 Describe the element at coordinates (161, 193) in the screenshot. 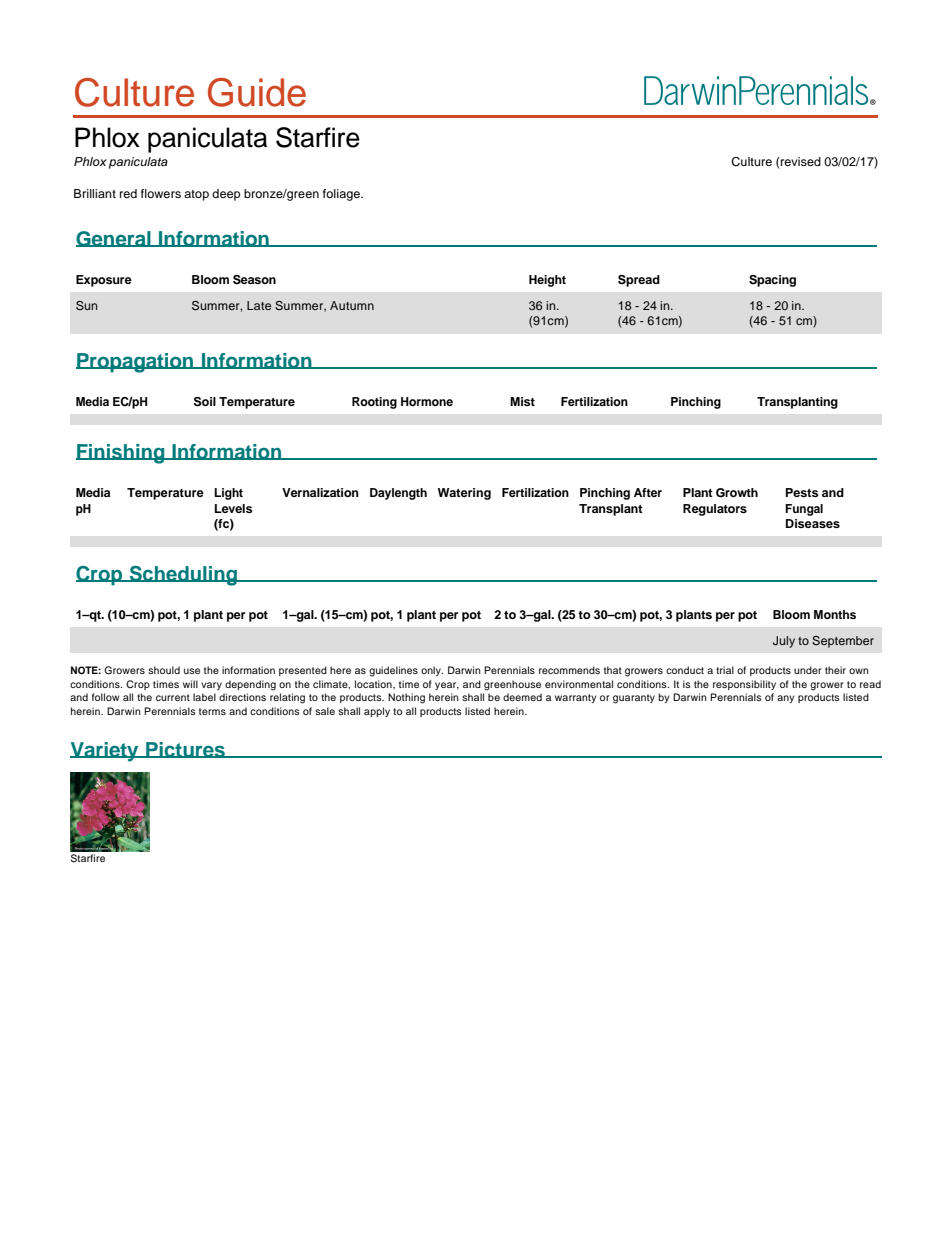

I see `flowers` at that location.
